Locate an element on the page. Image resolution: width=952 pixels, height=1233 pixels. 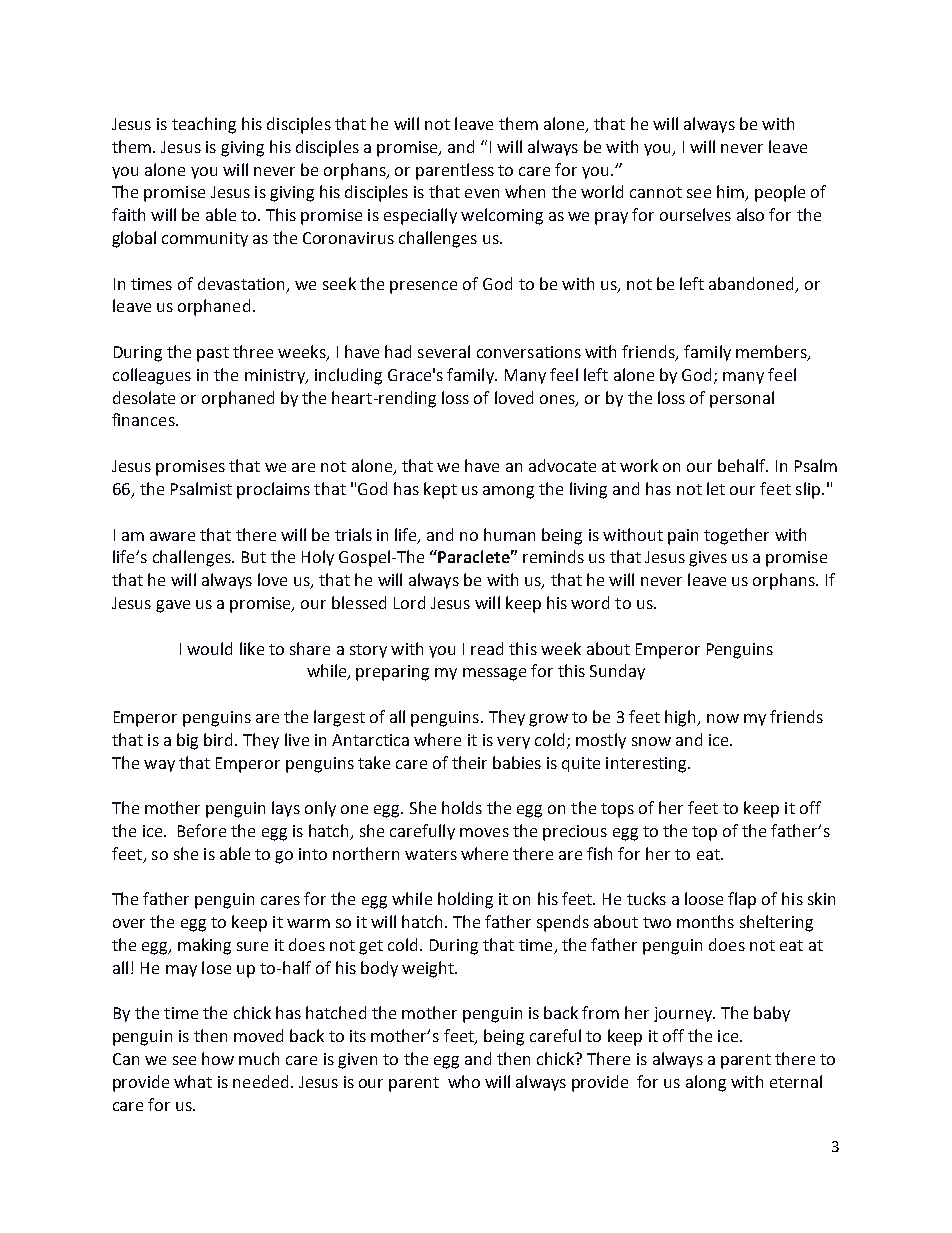
teaching is located at coordinates (204, 125).
